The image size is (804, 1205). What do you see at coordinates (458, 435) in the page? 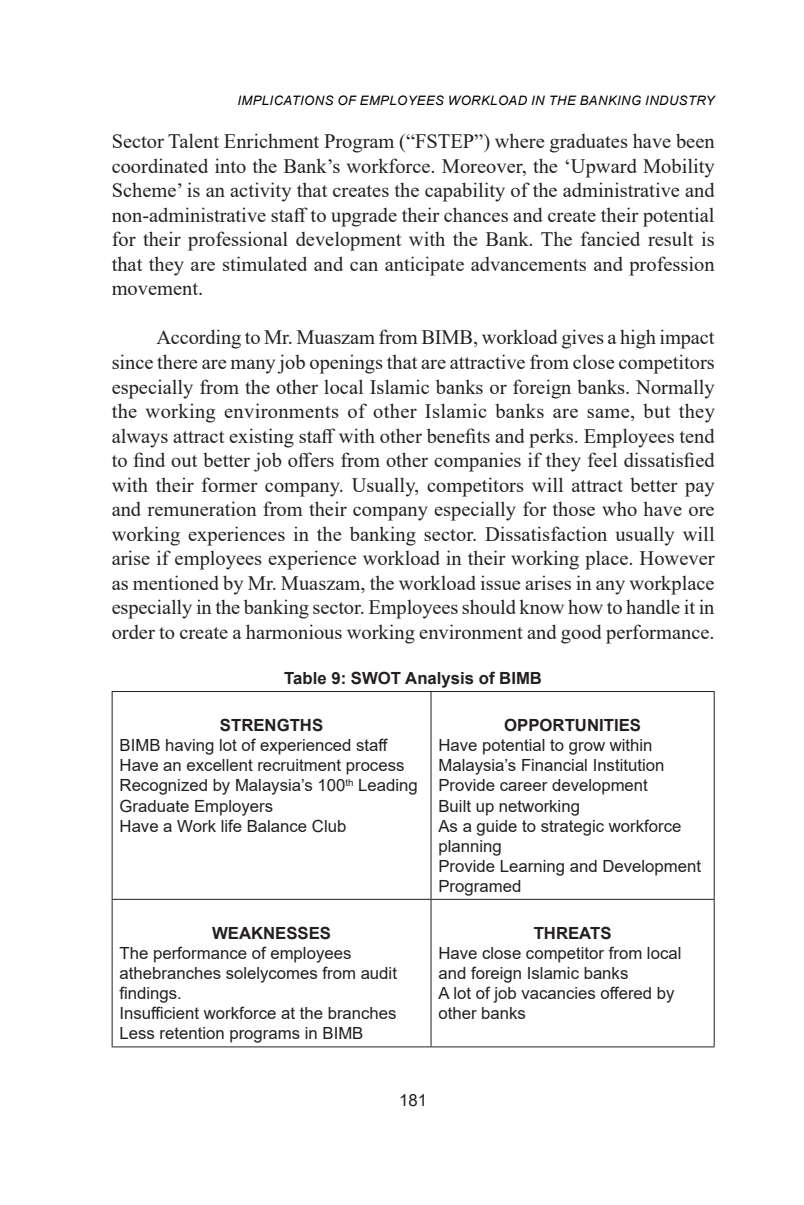
I see `benefits` at bounding box center [458, 435].
